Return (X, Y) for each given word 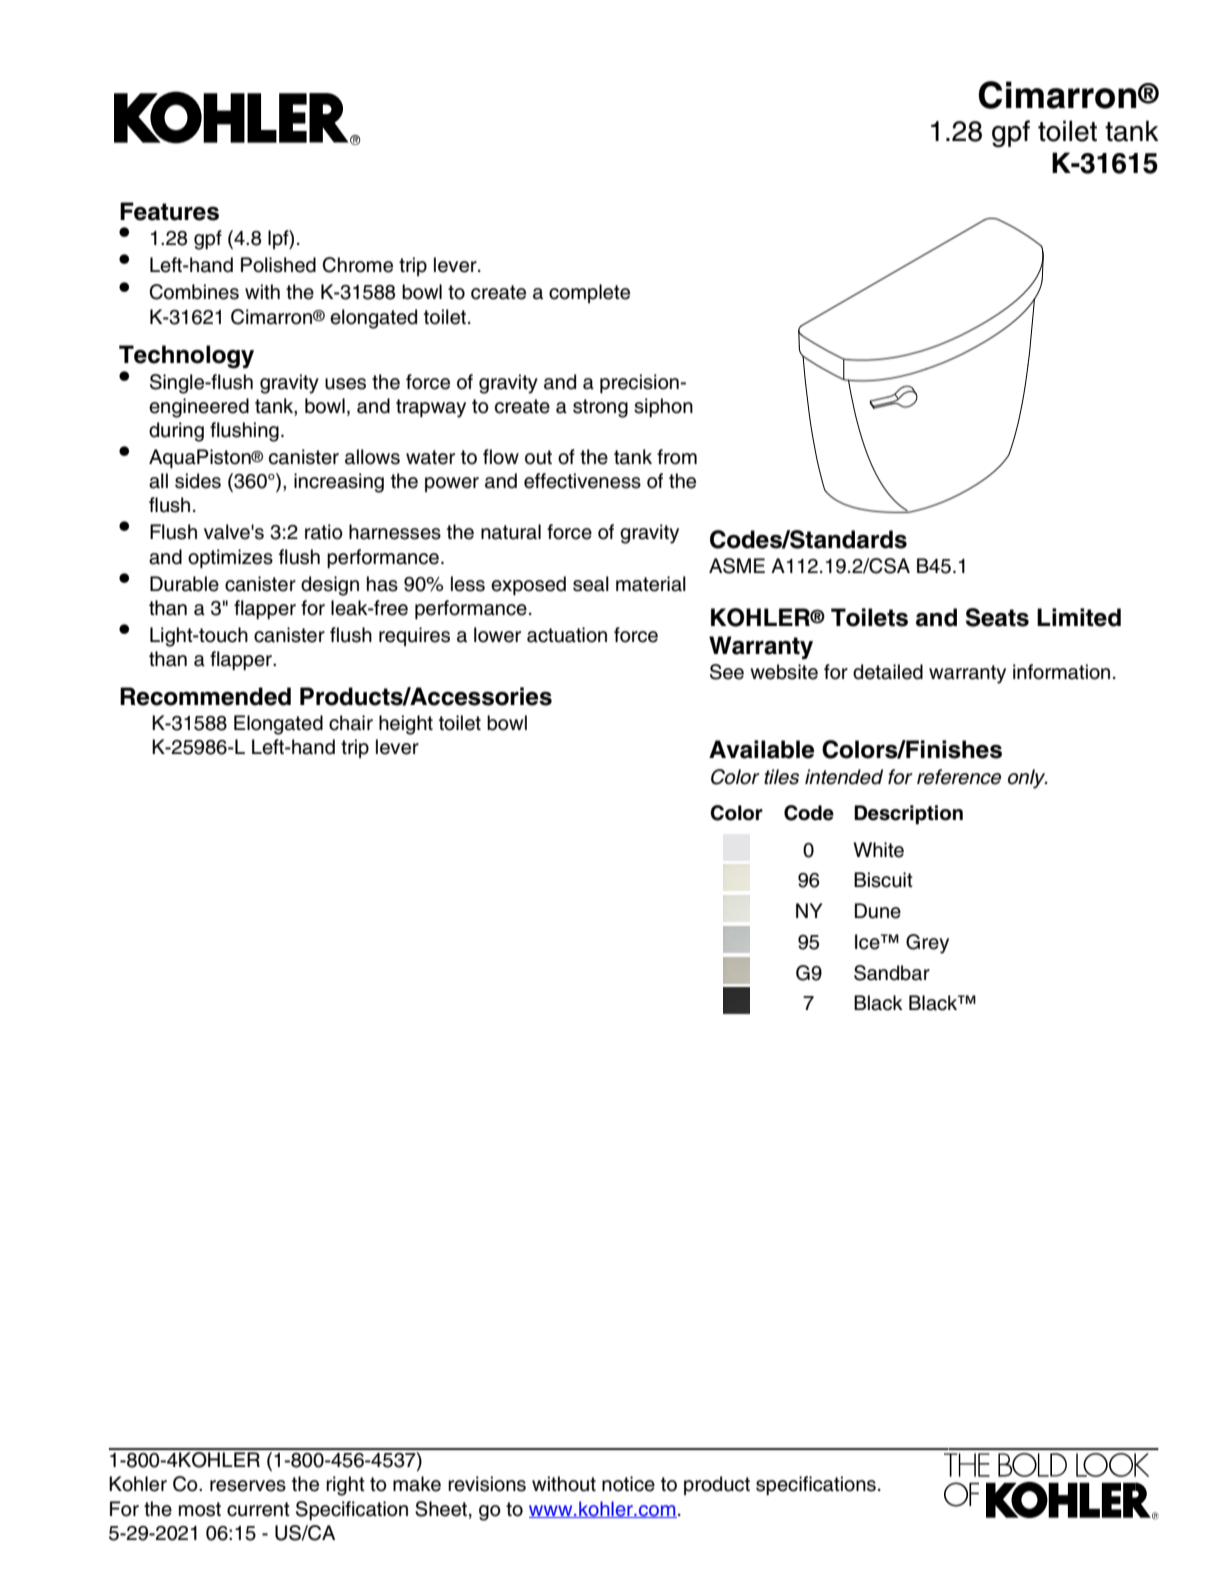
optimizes (230, 558)
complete (589, 293)
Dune (878, 911)
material (651, 584)
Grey (927, 944)
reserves (248, 1486)
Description (908, 815)
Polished (278, 265)
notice (628, 1484)
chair (351, 723)
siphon (663, 407)
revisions (487, 1484)
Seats (997, 617)
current (258, 1509)
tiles (781, 777)
